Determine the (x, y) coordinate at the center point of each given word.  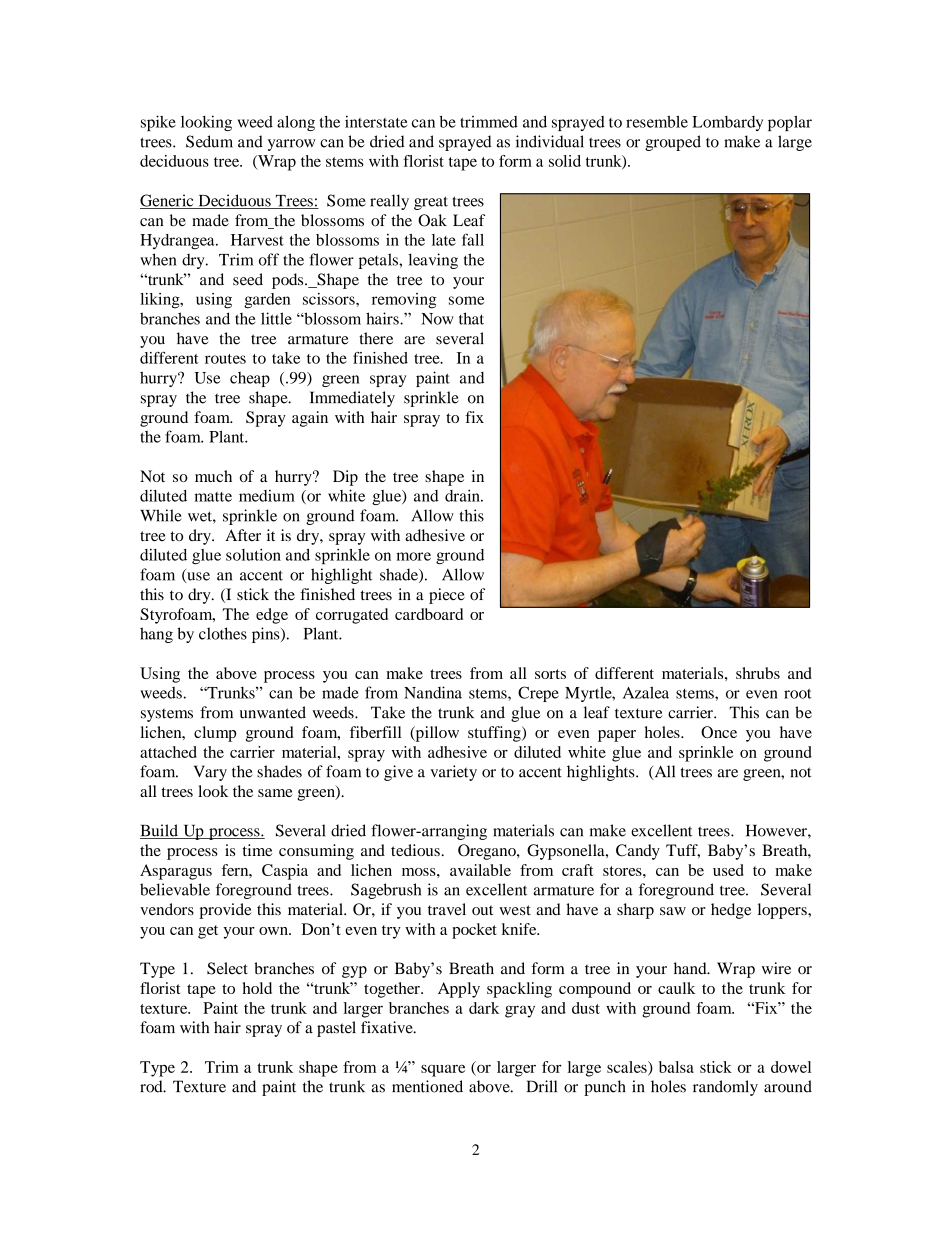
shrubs (758, 673)
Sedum (209, 141)
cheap (250, 379)
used (728, 870)
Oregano (488, 852)
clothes (223, 633)
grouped (673, 143)
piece (447, 596)
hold (257, 988)
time (257, 850)
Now (437, 319)
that (471, 318)
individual (550, 141)
